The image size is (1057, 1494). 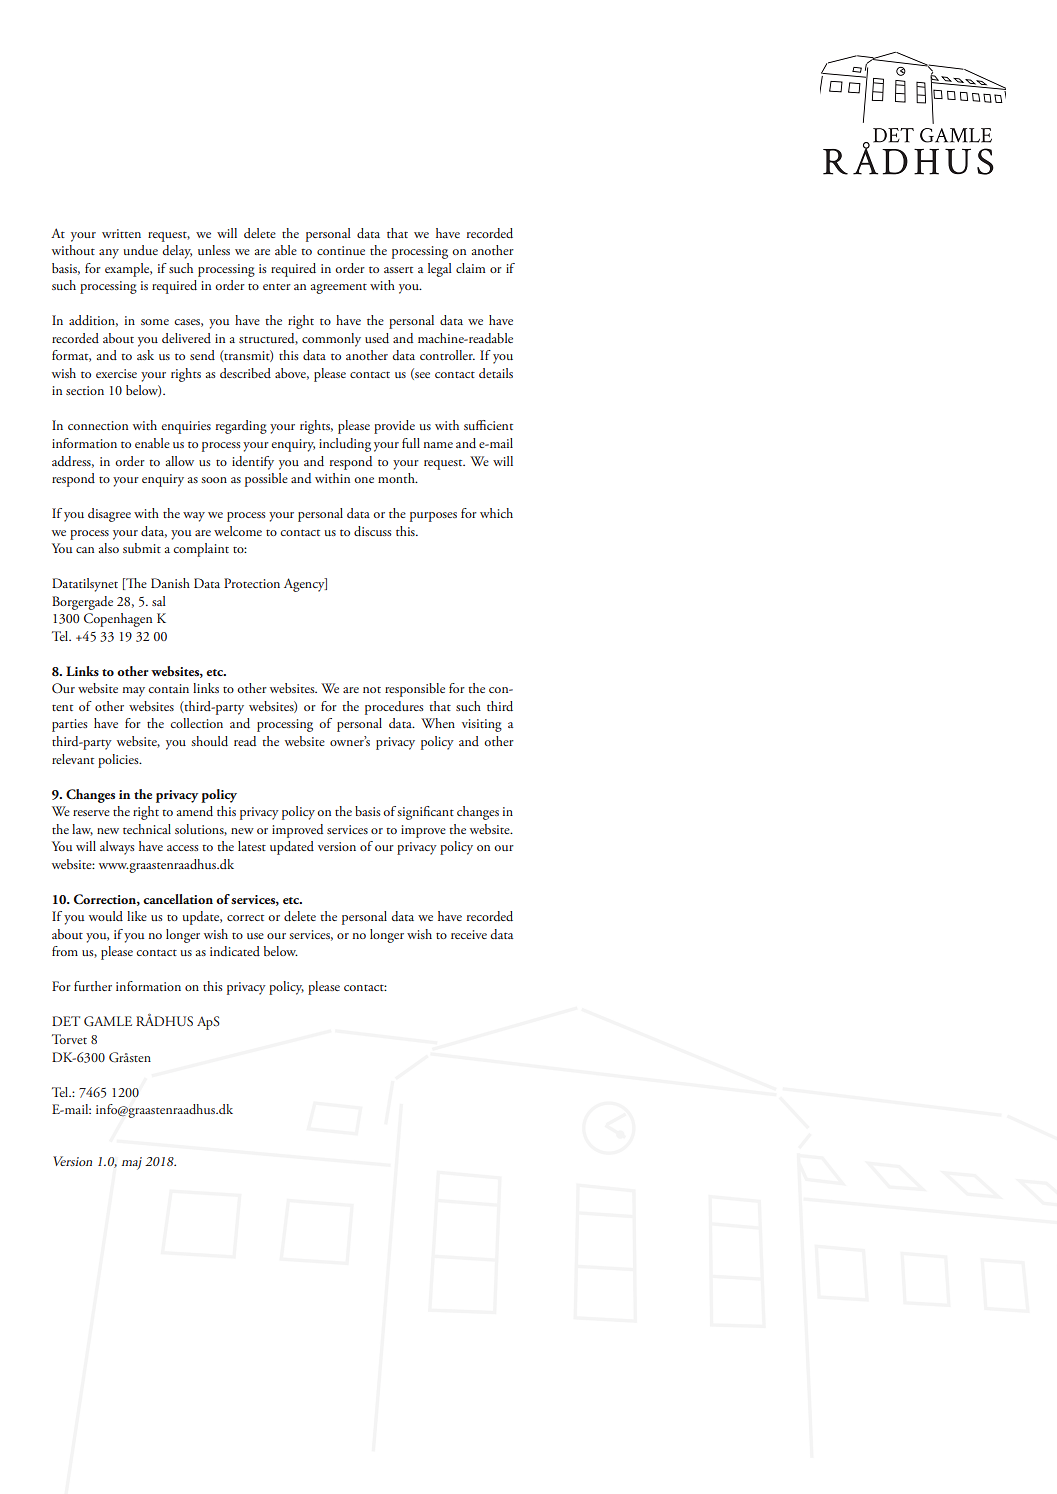 I want to click on enter, so click(x=277, y=286).
